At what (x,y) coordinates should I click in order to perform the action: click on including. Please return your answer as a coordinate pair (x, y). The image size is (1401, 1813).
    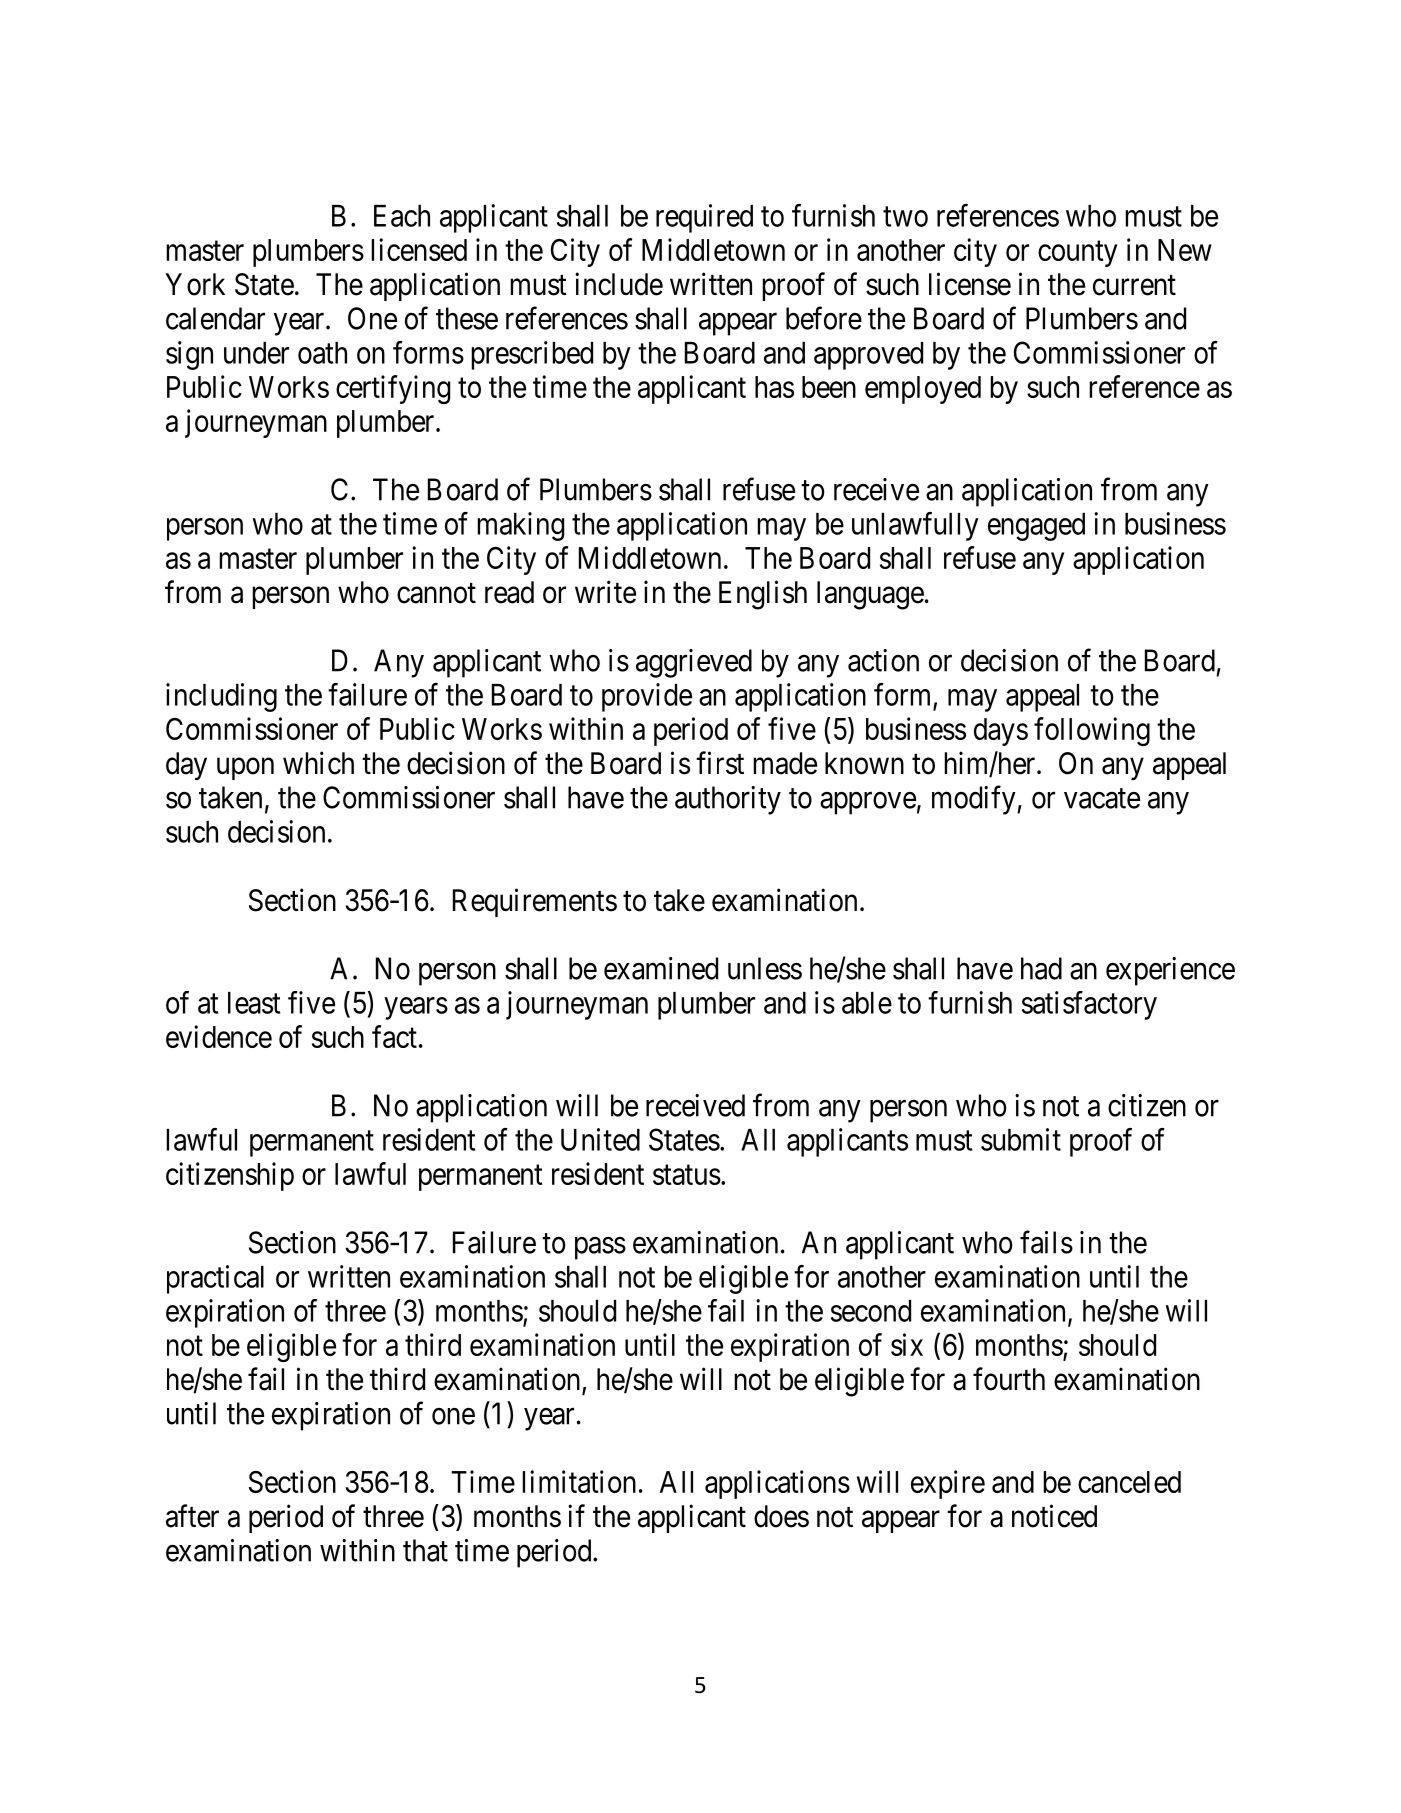
    Looking at the image, I should click on (221, 697).
